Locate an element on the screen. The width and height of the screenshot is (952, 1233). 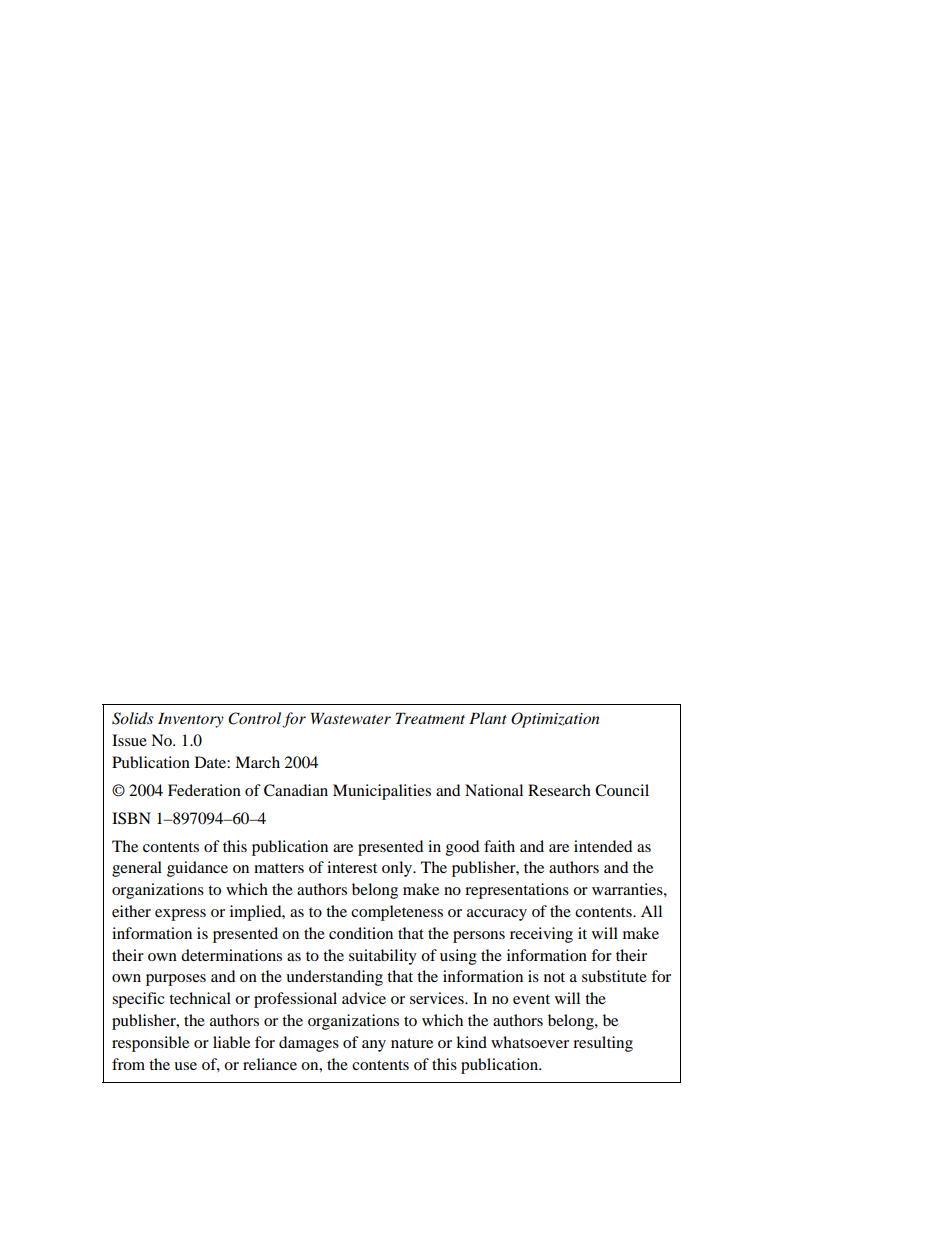
guidance is located at coordinates (197, 869).
